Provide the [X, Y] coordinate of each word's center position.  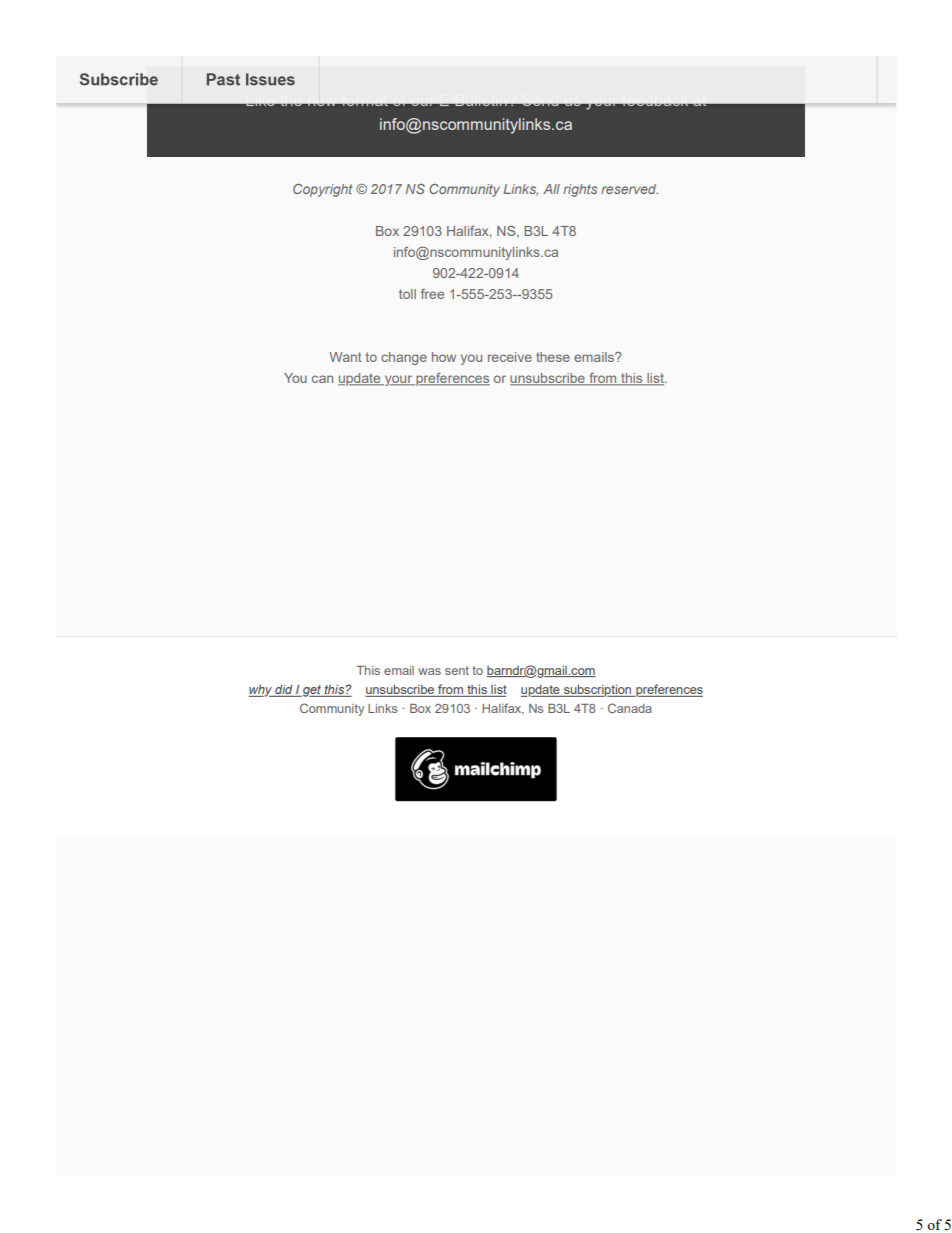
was [429, 671]
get [312, 691]
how [444, 357]
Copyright [323, 190]
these [553, 357]
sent [457, 670]
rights [580, 190]
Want [345, 357]
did [284, 691]
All [551, 189]
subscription [598, 691]
